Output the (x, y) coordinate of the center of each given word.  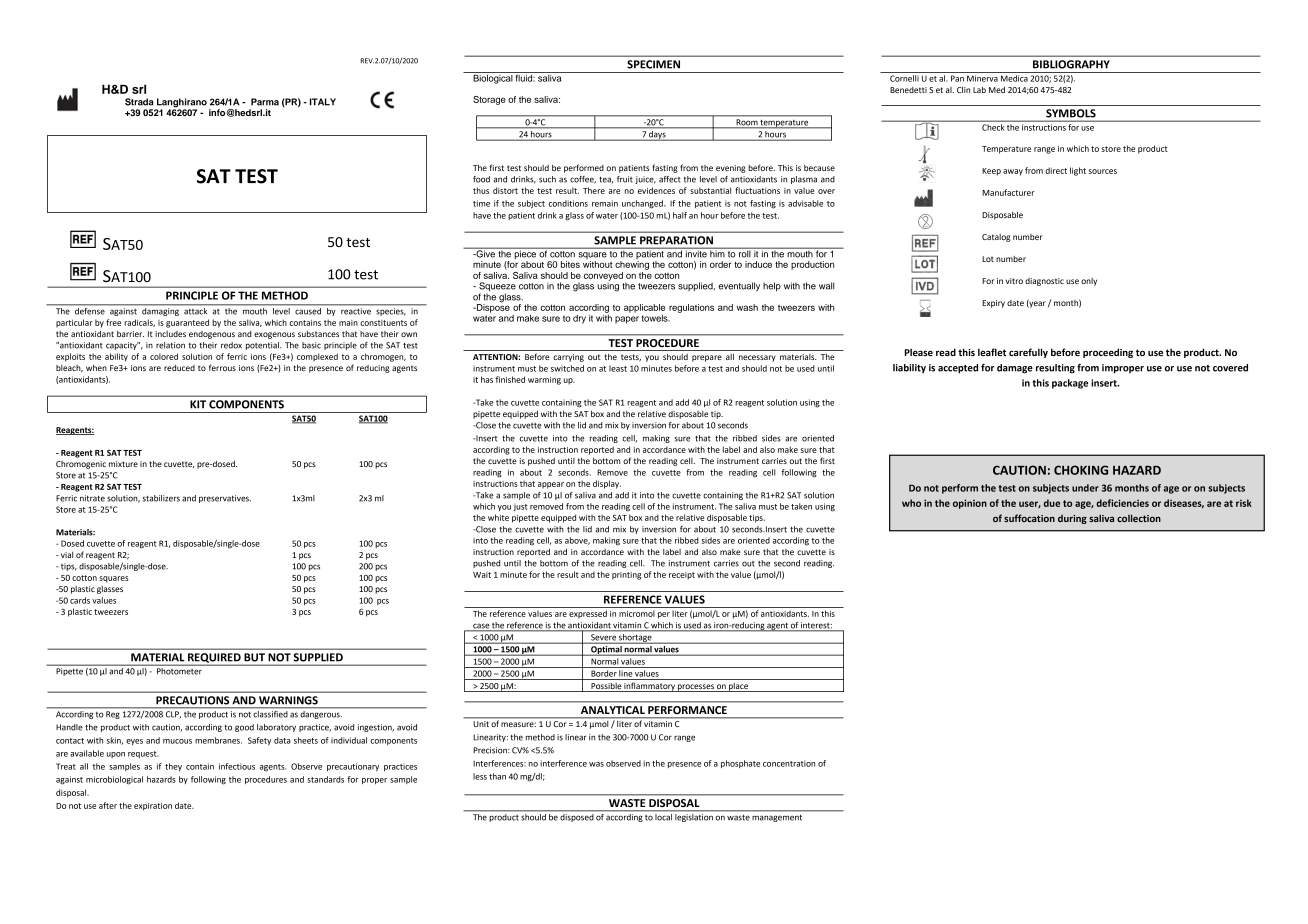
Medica (1014, 78)
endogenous (212, 335)
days (657, 136)
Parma (265, 102)
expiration (153, 807)
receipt (682, 576)
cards (80, 600)
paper (627, 320)
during (1072, 519)
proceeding (1108, 353)
